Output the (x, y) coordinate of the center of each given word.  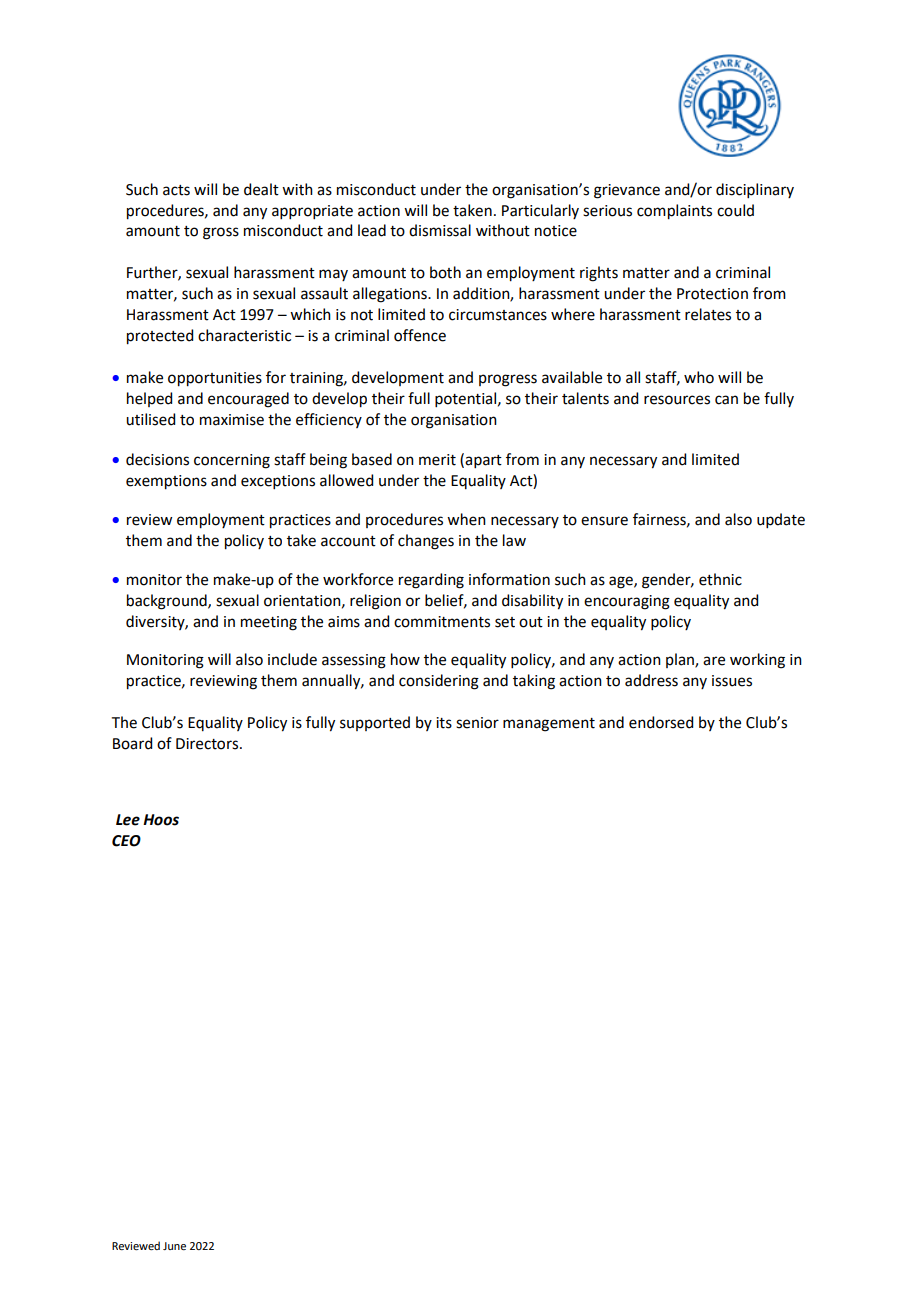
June (174, 1246)
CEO (126, 841)
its (444, 723)
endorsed (661, 722)
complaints (674, 212)
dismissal (440, 230)
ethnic (720, 579)
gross (221, 233)
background (168, 602)
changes (426, 542)
